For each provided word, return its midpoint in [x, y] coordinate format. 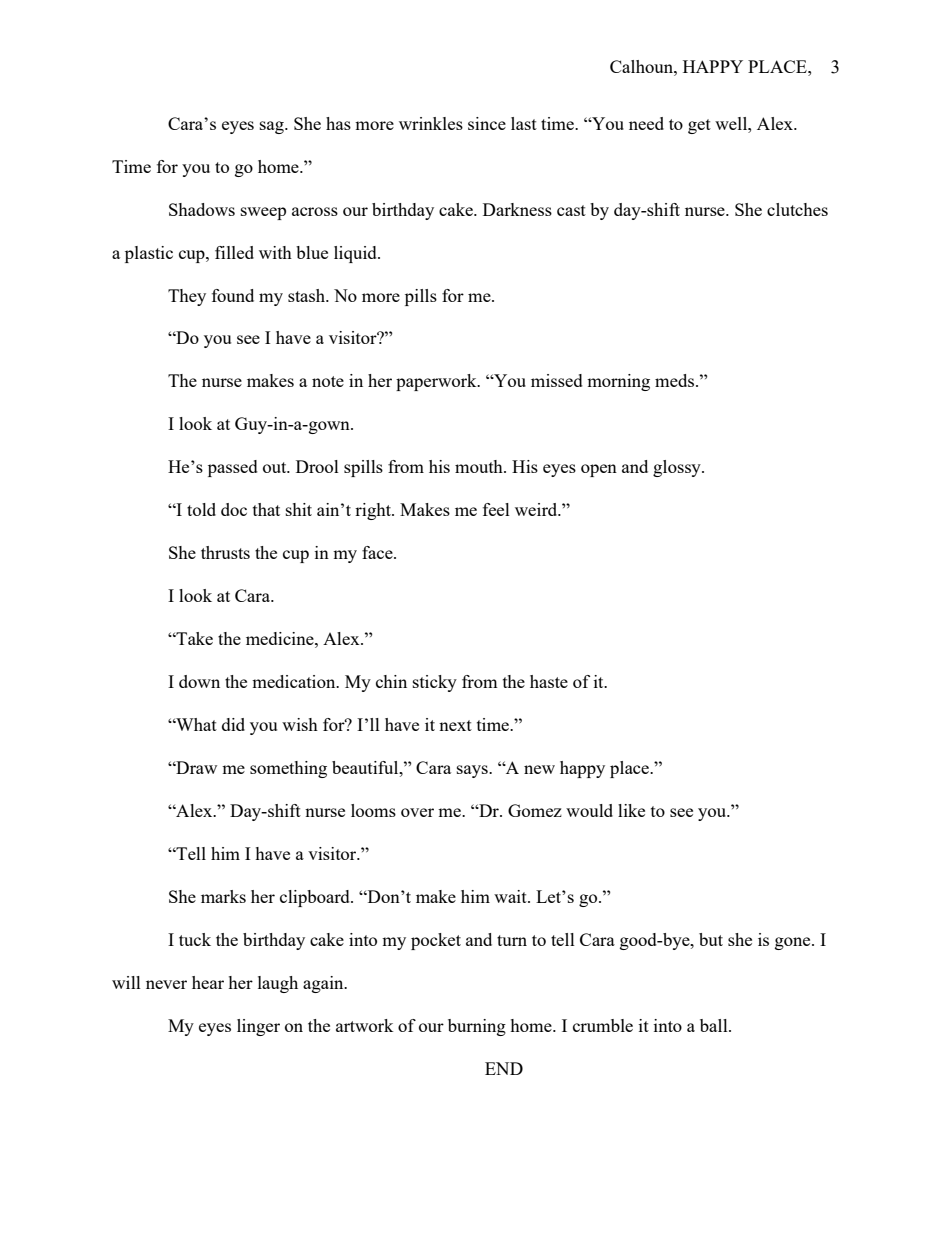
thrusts [225, 552]
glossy [678, 468]
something [288, 769]
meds [674, 380]
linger [258, 1027]
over [417, 812]
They [187, 297]
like [631, 810]
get [699, 126]
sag [273, 127]
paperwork [437, 382]
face [378, 552]
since [487, 123]
